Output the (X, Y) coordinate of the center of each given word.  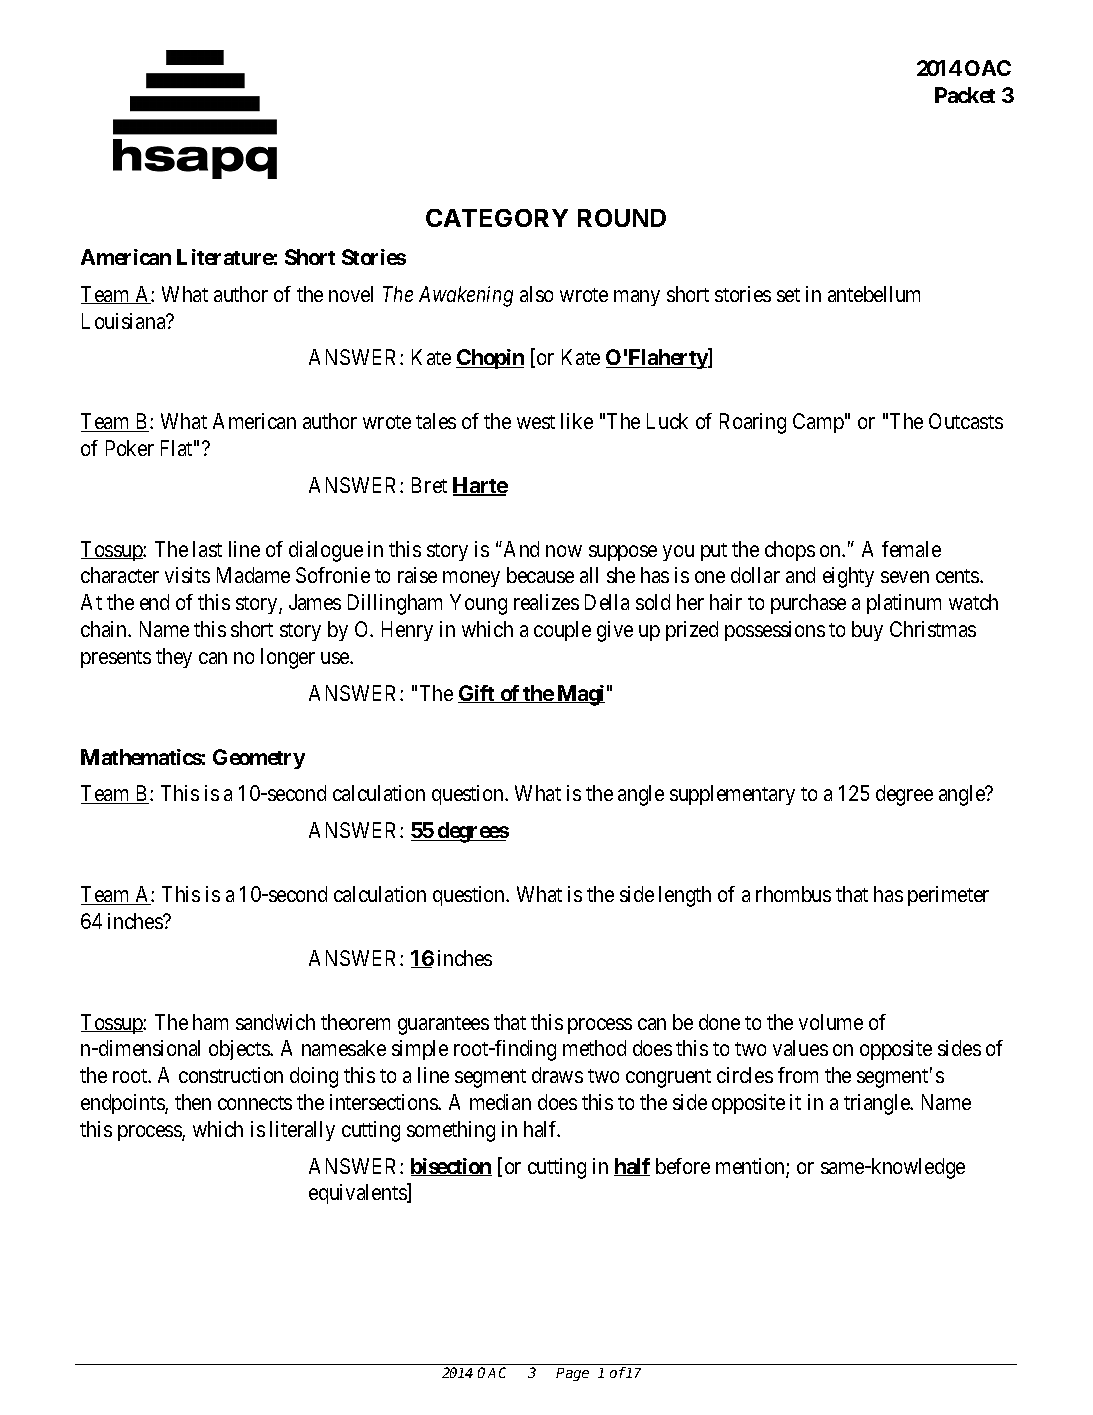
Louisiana (125, 321)
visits (187, 575)
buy (867, 631)
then (193, 1102)
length (685, 896)
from (798, 1075)
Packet (965, 95)
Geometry (259, 759)
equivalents (358, 1194)
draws (557, 1075)
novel (351, 294)
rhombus (793, 894)
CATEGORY (497, 218)
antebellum (874, 294)
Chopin (490, 359)
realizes (546, 602)
